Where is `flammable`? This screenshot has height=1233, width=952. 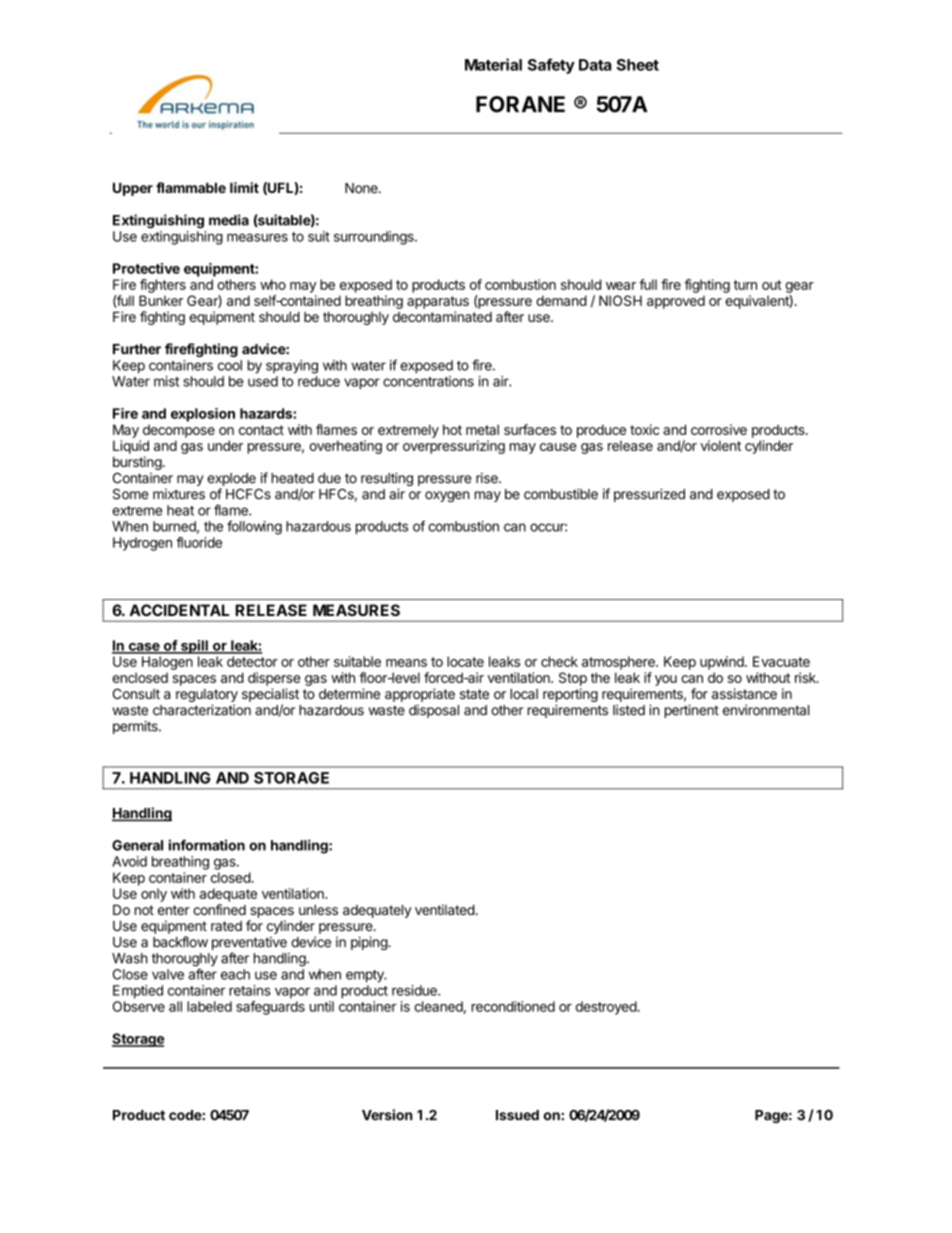
flammable is located at coordinates (191, 187).
